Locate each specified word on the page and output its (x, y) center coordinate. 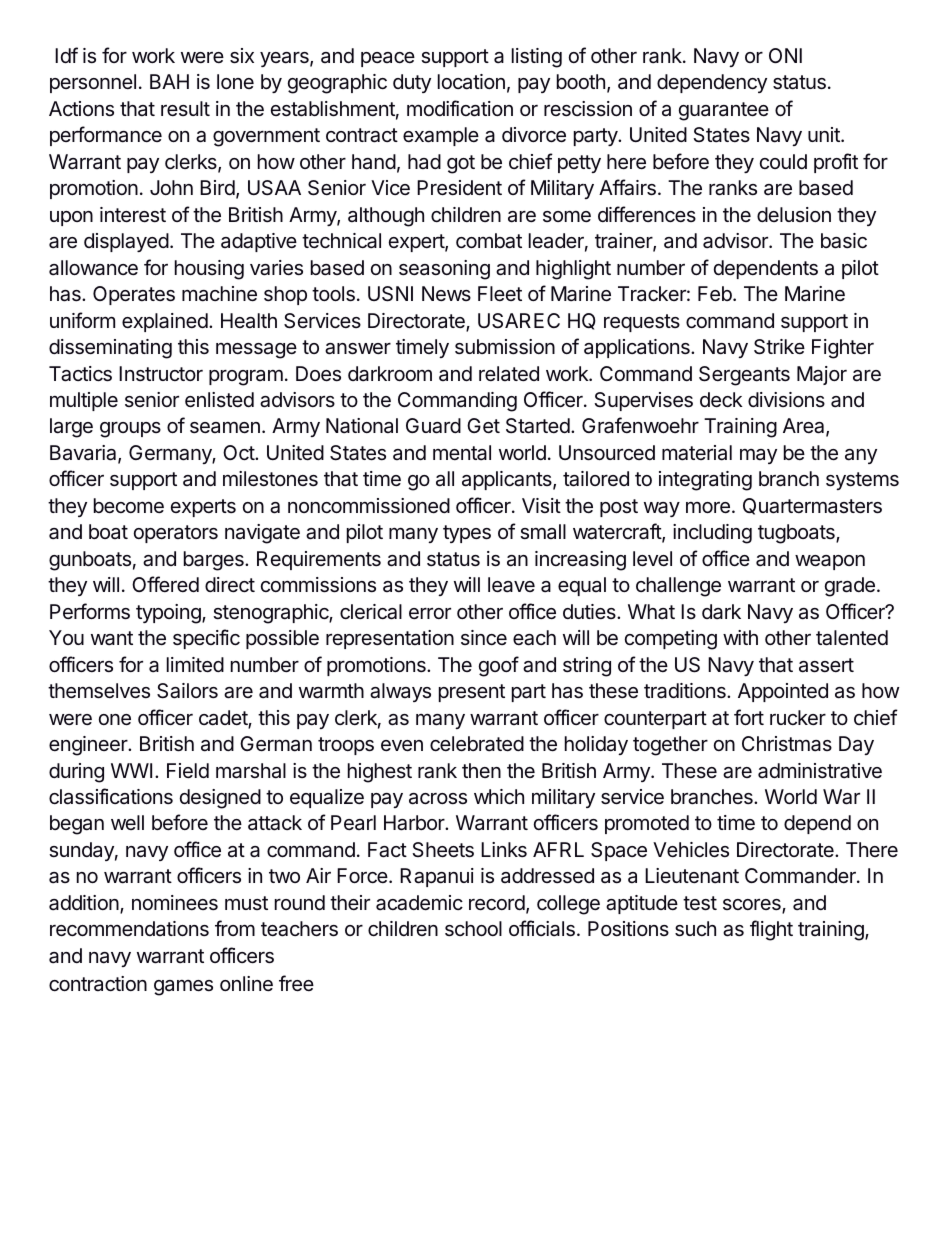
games (183, 988)
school (473, 929)
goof (499, 666)
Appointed (783, 692)
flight (771, 930)
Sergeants (744, 376)
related (509, 373)
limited (195, 665)
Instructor (161, 374)
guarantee (724, 111)
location (471, 82)
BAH (169, 81)
